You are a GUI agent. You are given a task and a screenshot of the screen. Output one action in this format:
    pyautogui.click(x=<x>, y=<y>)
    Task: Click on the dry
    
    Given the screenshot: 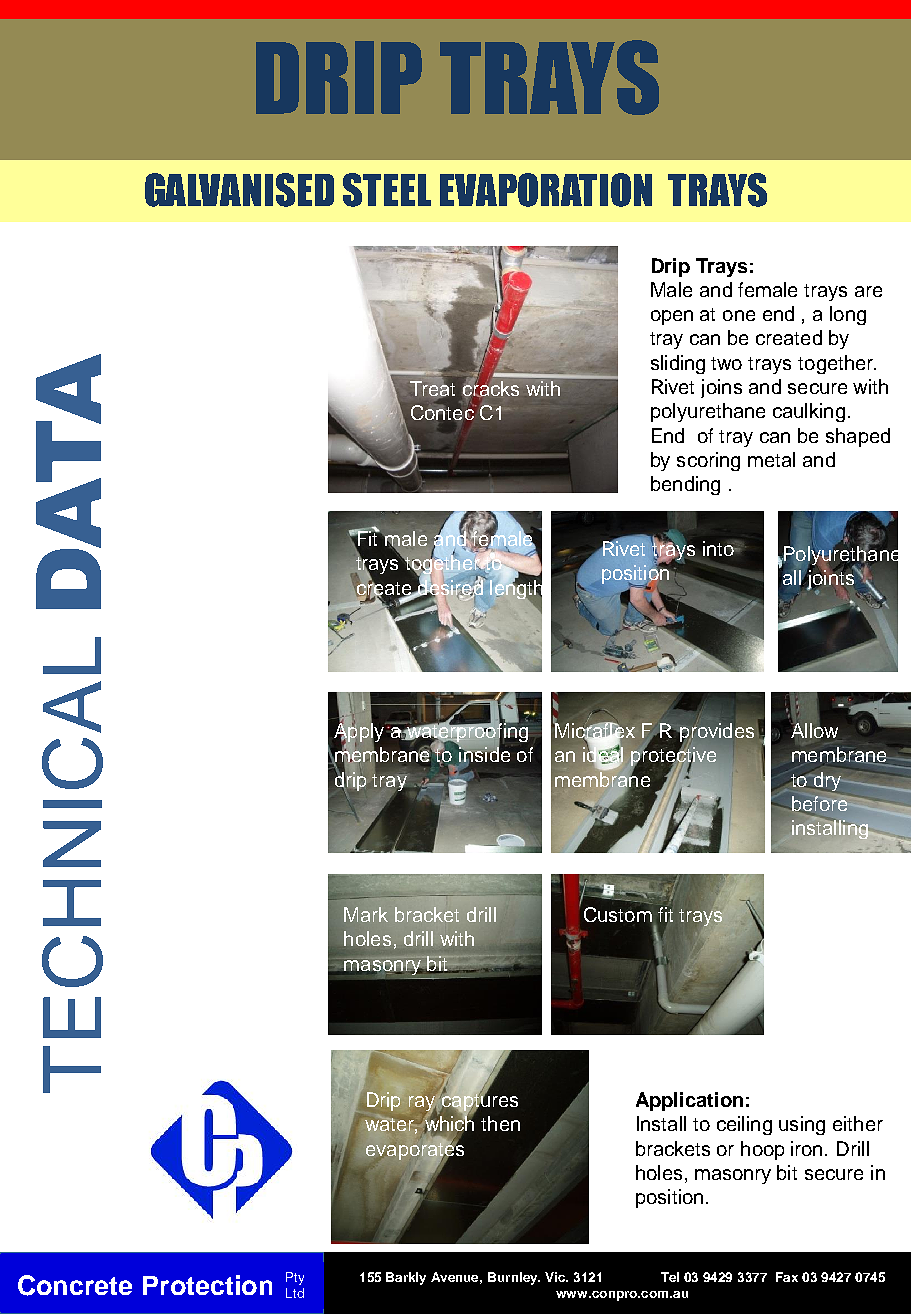 What is the action you would take?
    pyautogui.click(x=827, y=781)
